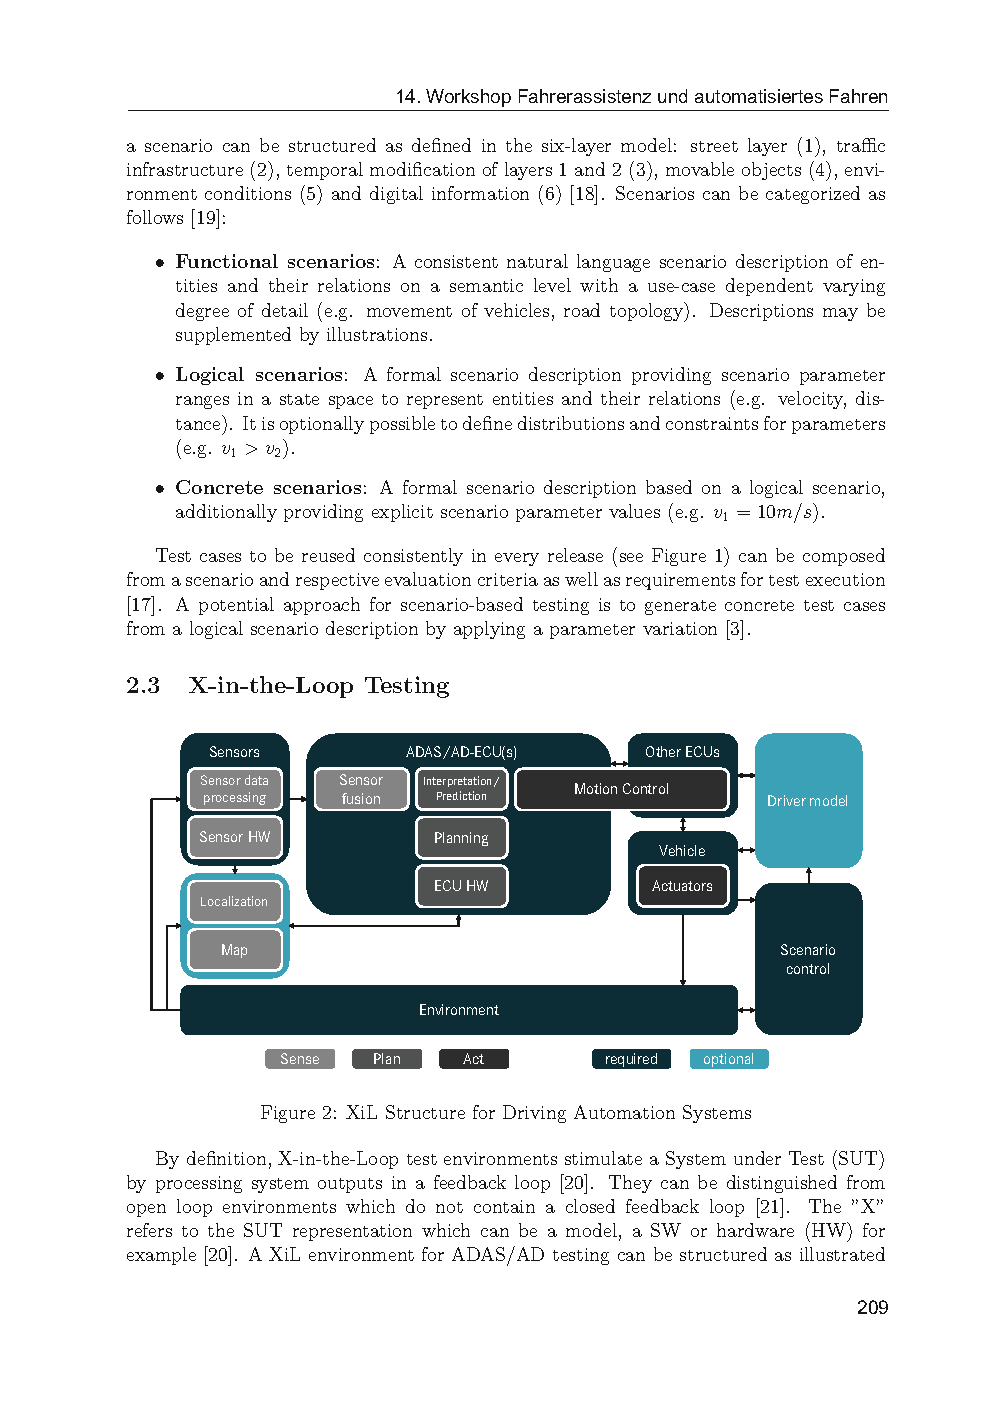  What do you see at coordinates (489, 630) in the screenshot?
I see `applying` at bounding box center [489, 630].
